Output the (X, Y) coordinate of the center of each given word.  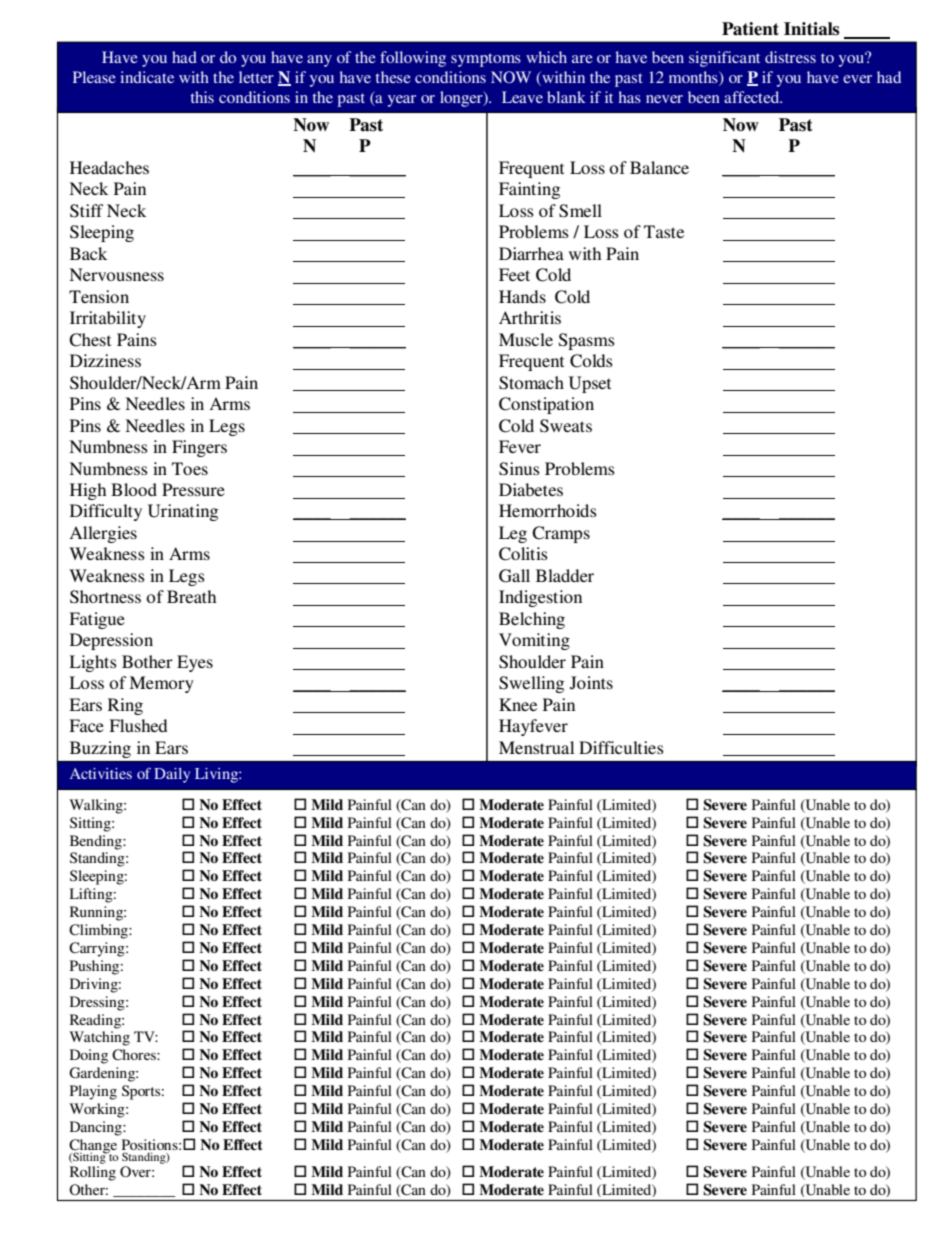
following (413, 59)
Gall (514, 576)
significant (724, 59)
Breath (191, 596)
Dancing (97, 1128)
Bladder (565, 575)
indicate (147, 77)
